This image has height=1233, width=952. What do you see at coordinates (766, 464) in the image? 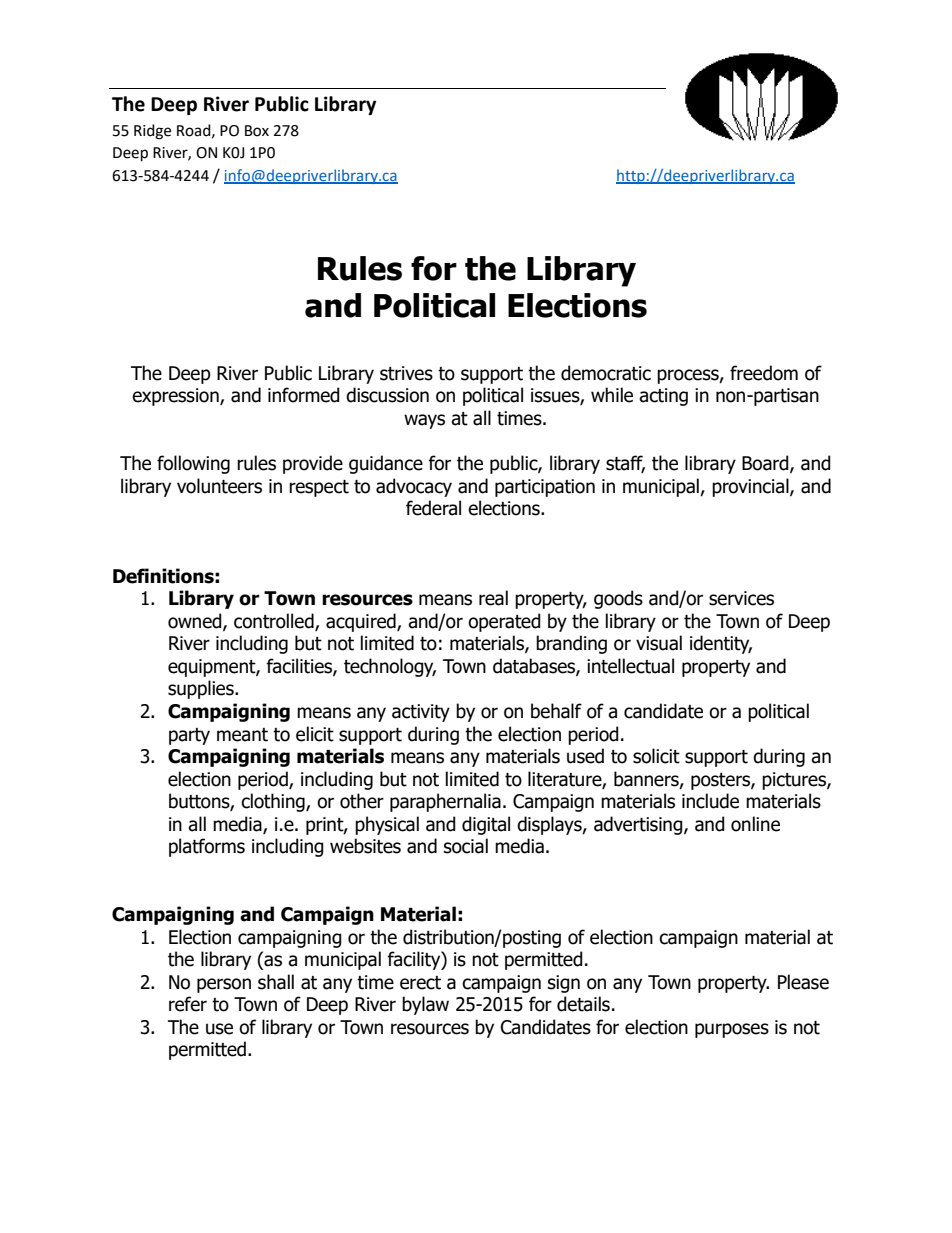
I see `Board` at bounding box center [766, 464].
